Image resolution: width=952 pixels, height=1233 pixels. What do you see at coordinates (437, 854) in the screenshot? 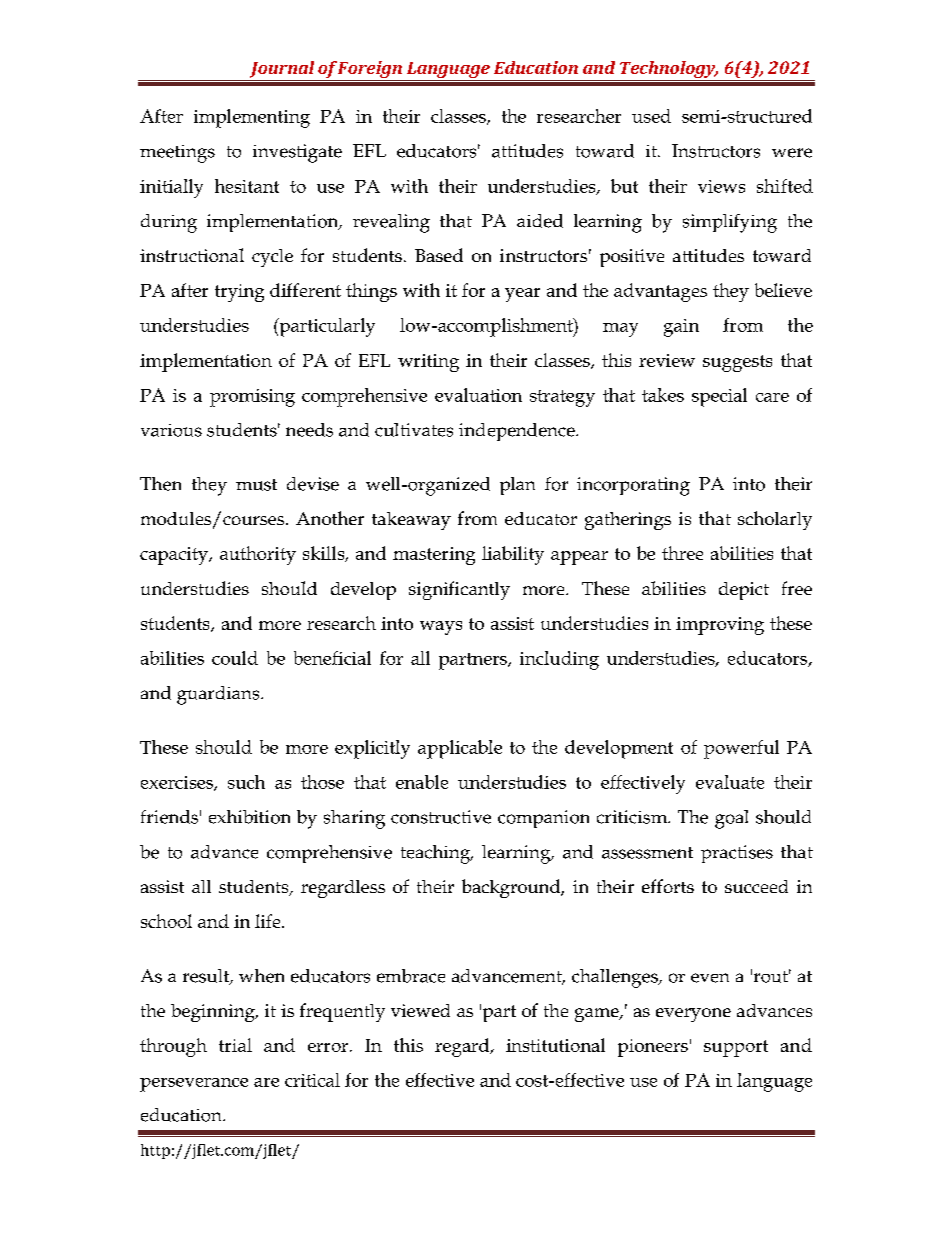
I see `teaching` at bounding box center [437, 854].
